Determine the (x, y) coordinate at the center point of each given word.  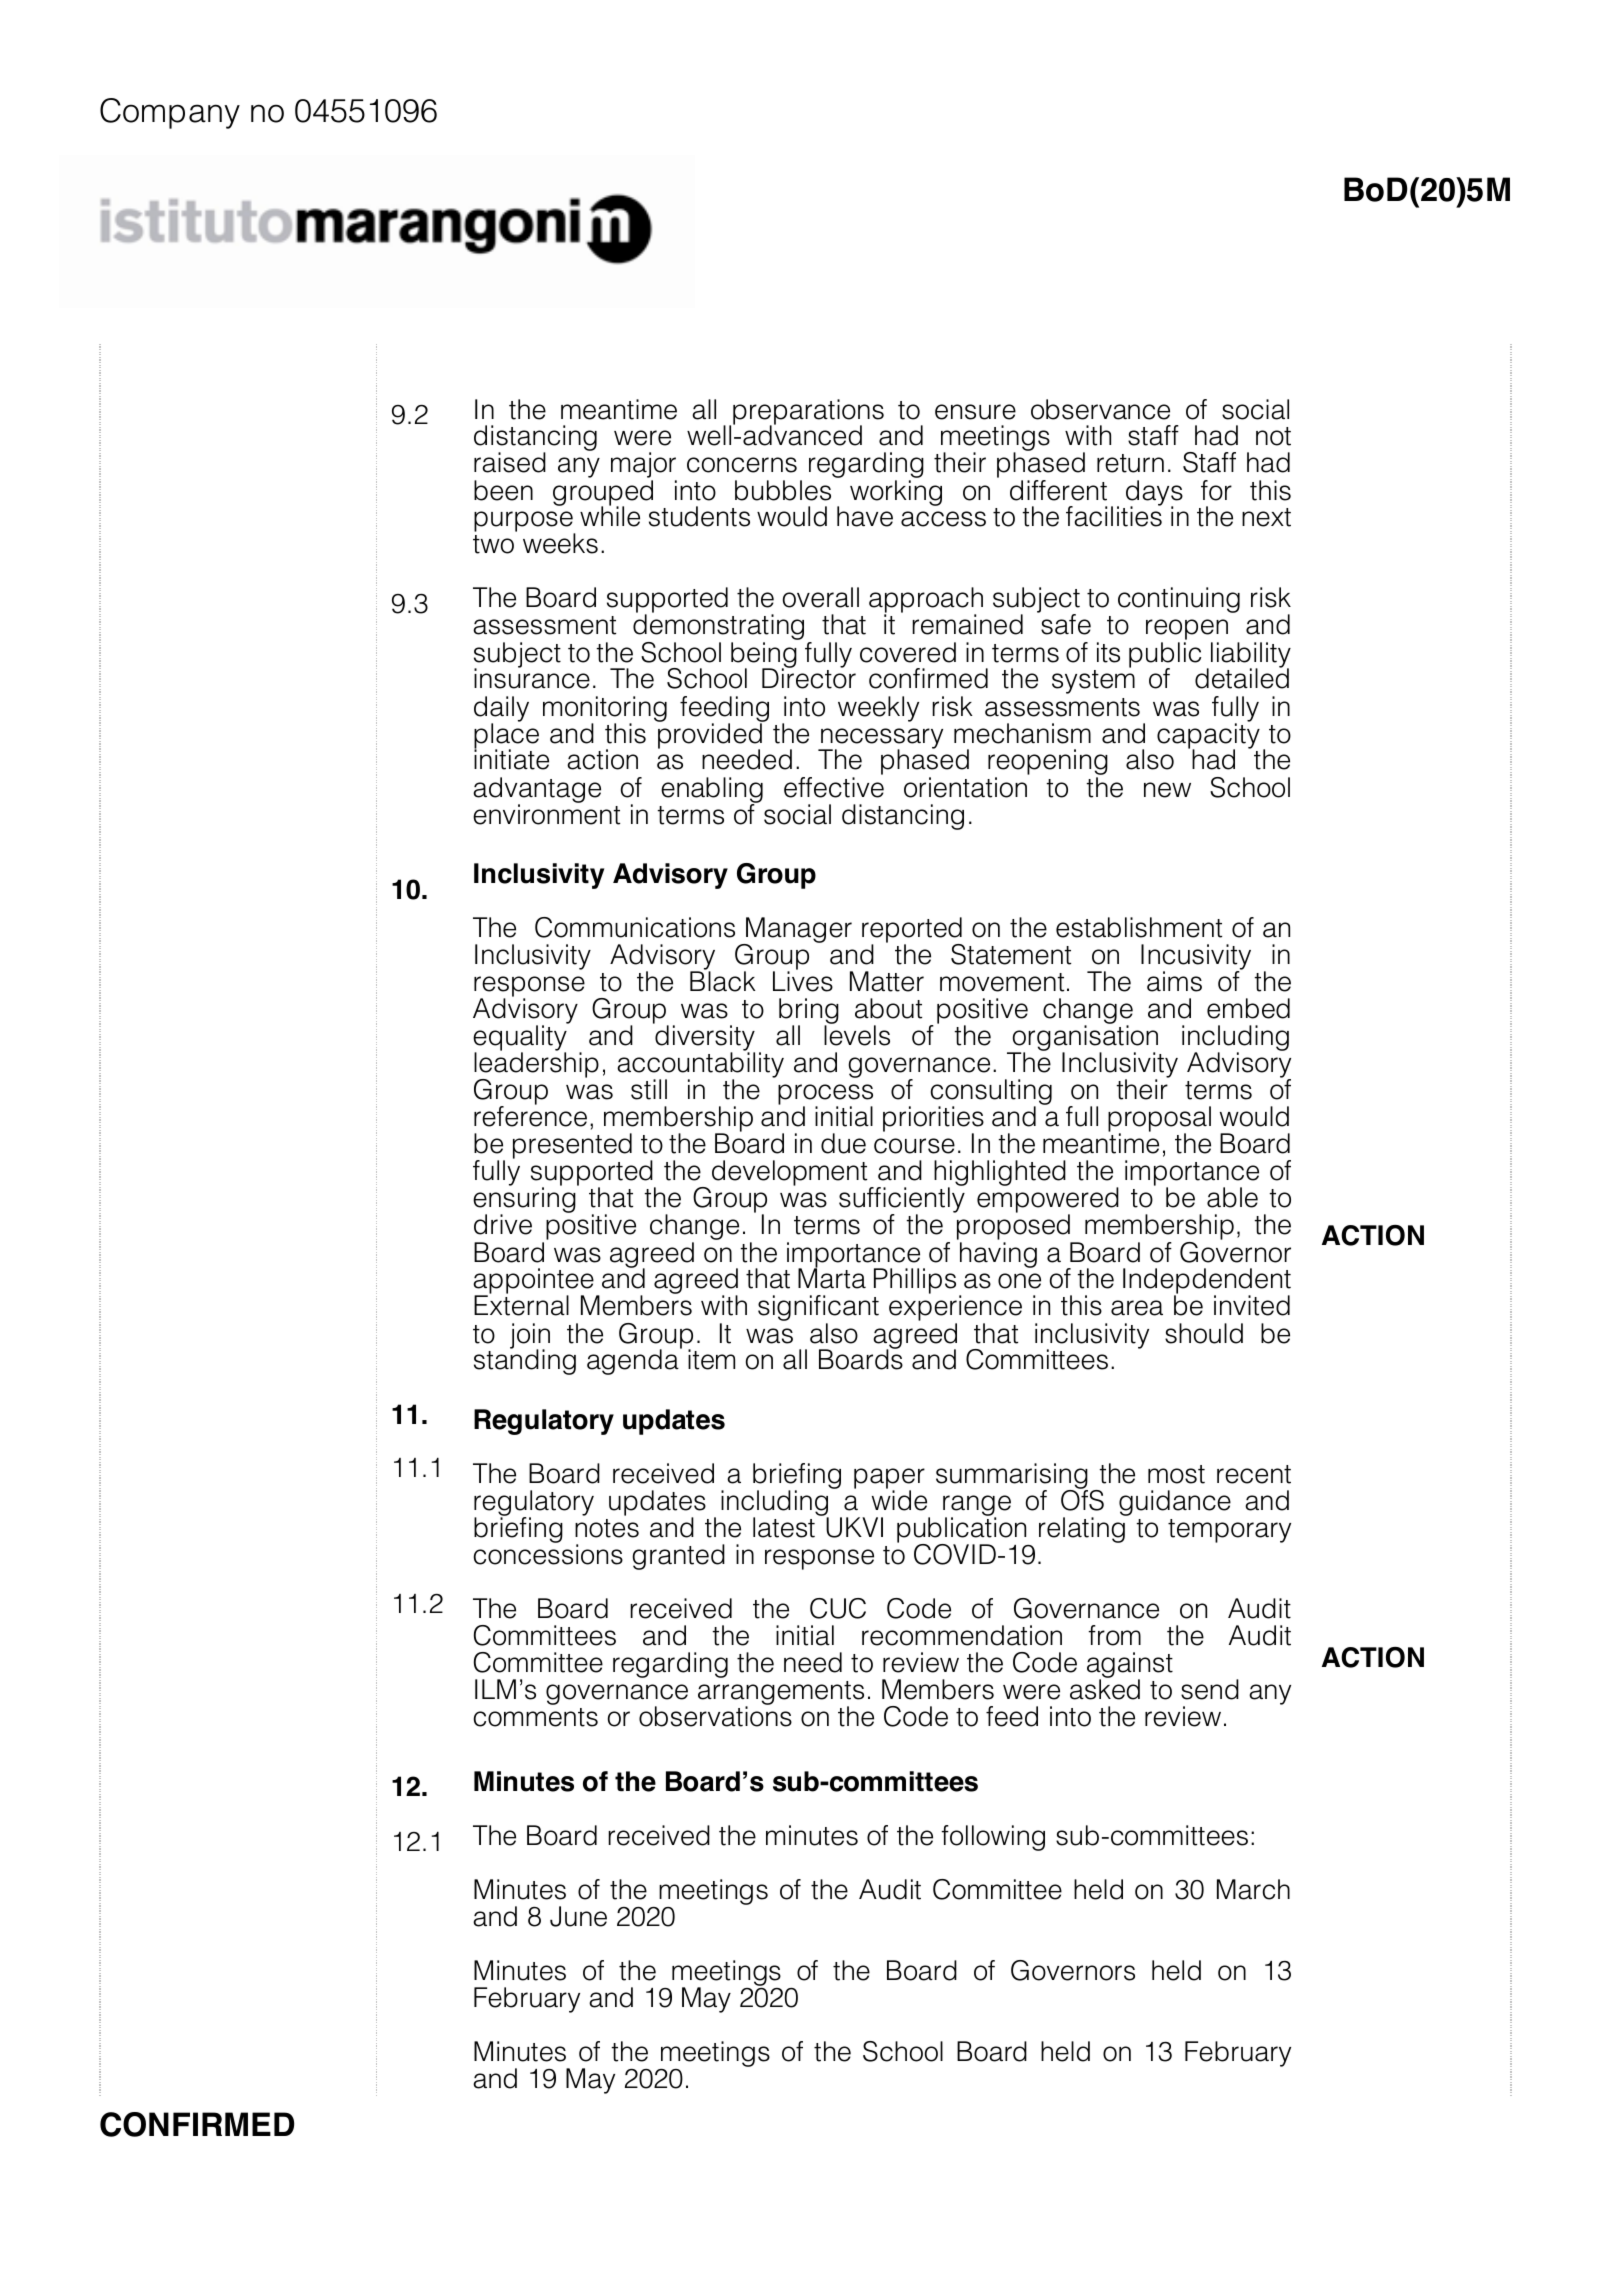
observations (715, 1715)
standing (525, 1361)
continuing (1179, 600)
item (711, 1359)
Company (170, 113)
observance (1100, 409)
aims (1174, 981)
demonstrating (718, 628)
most (1176, 1474)
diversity (704, 1038)
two (493, 544)
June (578, 1916)
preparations (808, 413)
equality (521, 1038)
